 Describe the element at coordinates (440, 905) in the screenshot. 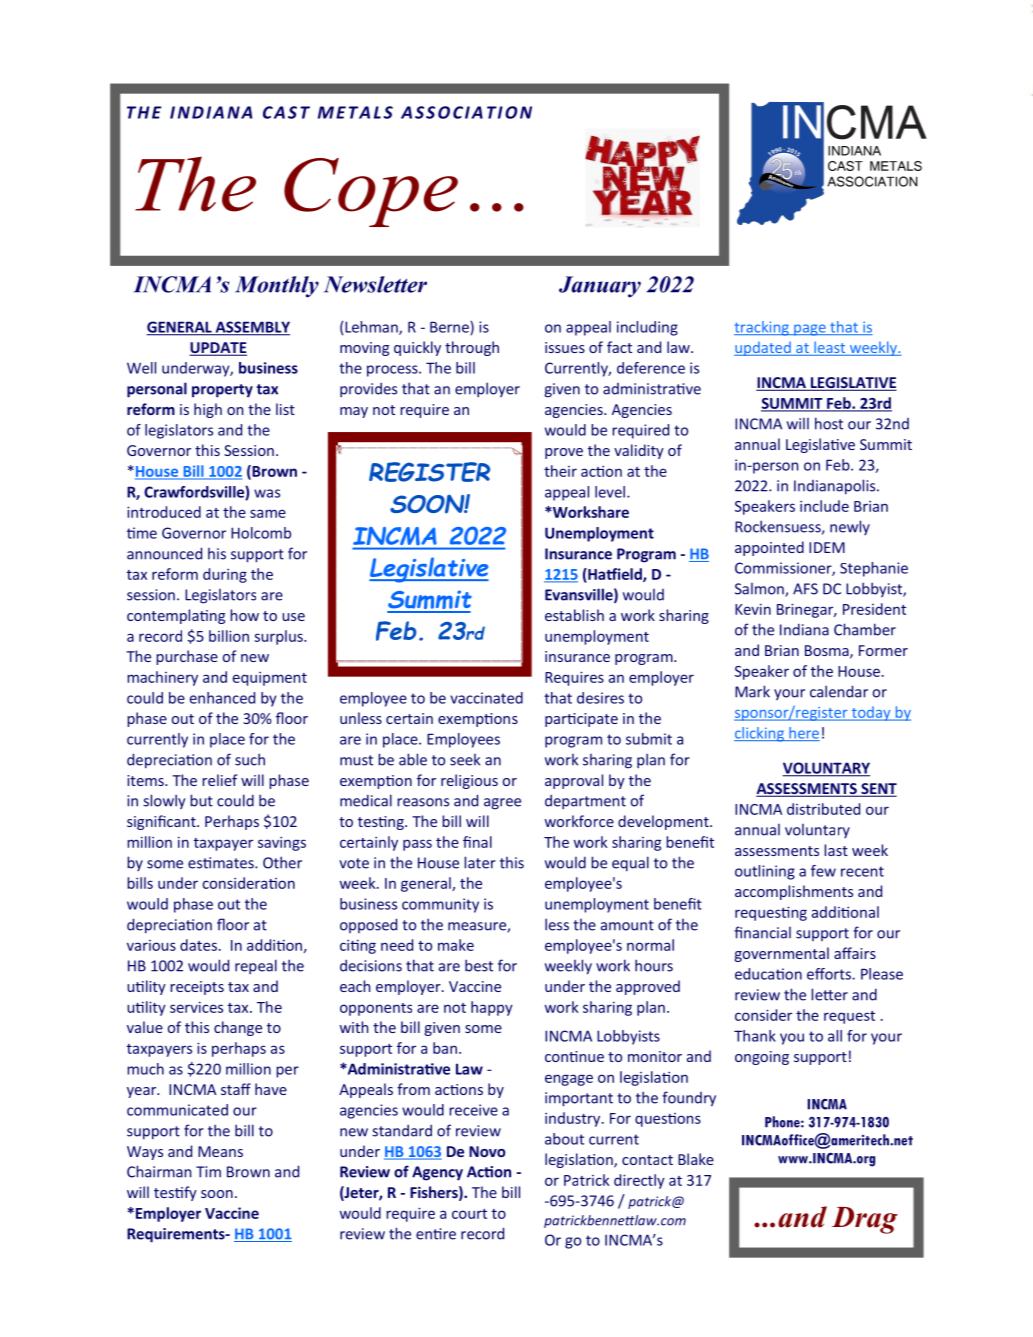

I see `community` at that location.
